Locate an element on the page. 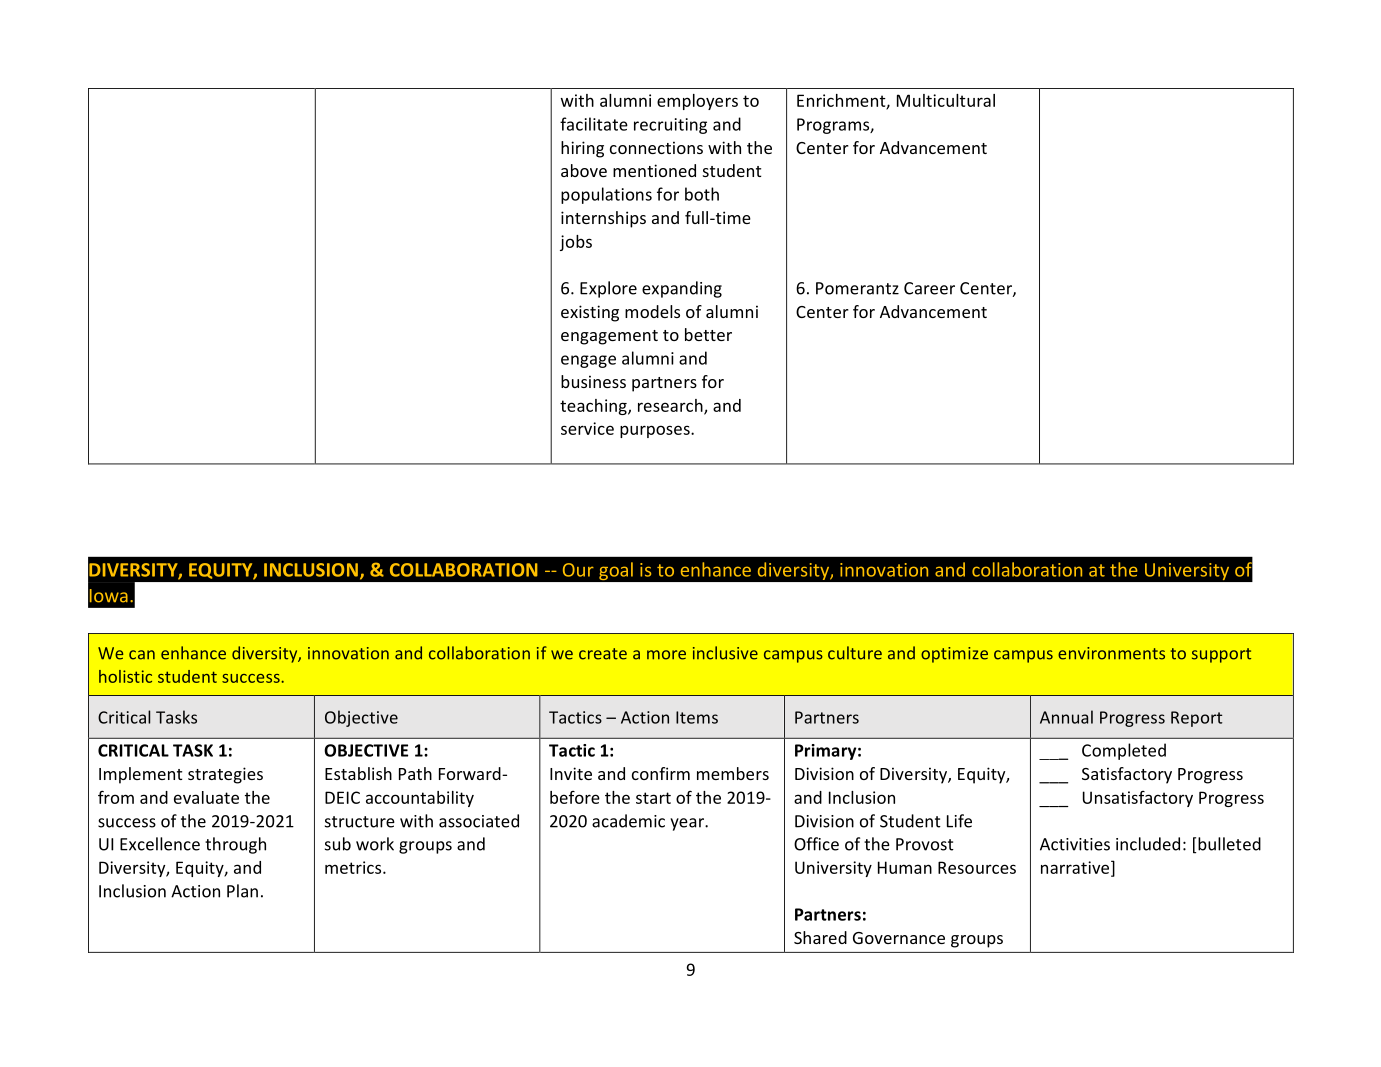 The image size is (1381, 1067). environments is located at coordinates (1111, 653).
